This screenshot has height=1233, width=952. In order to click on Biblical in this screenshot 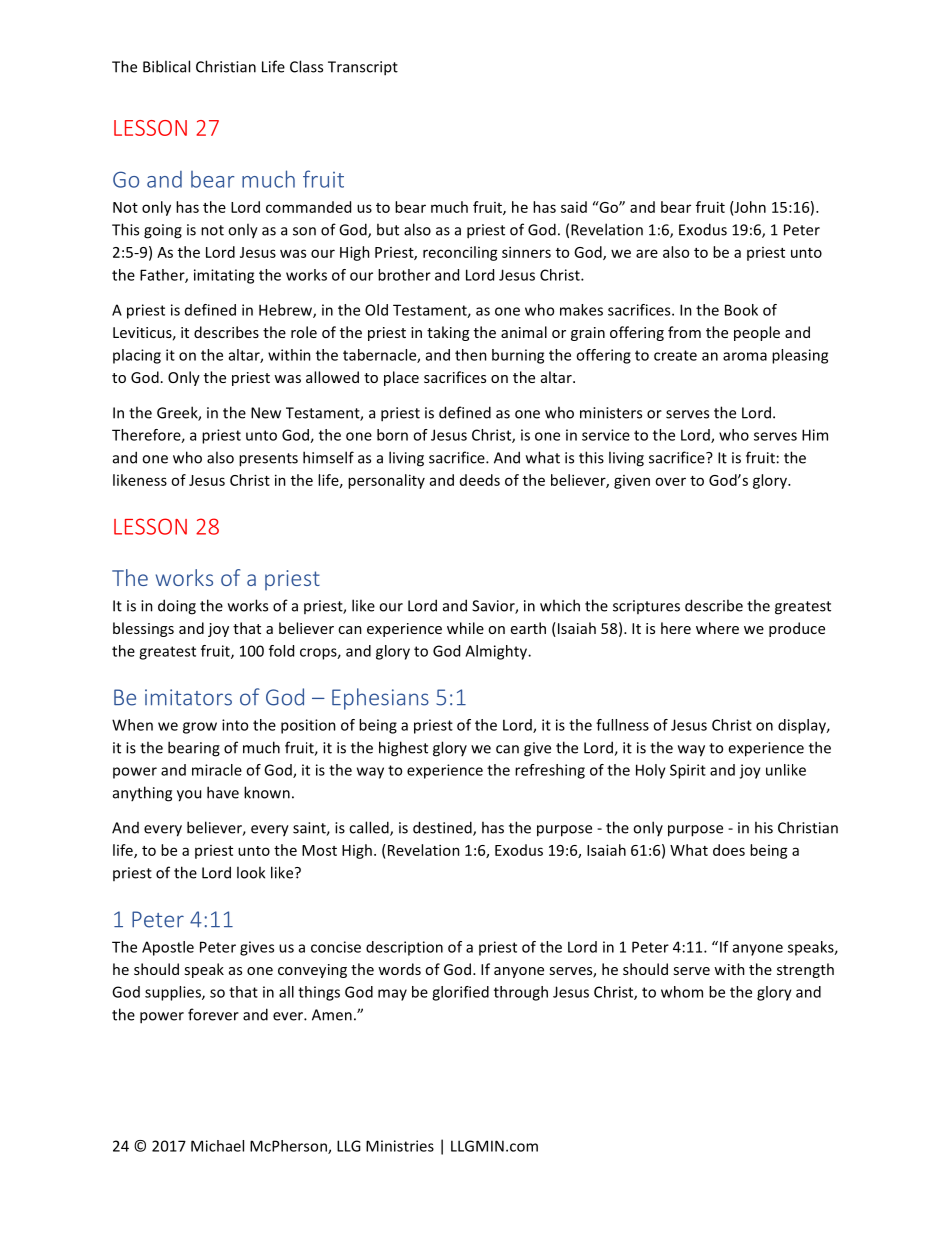, I will do `click(166, 66)`.
